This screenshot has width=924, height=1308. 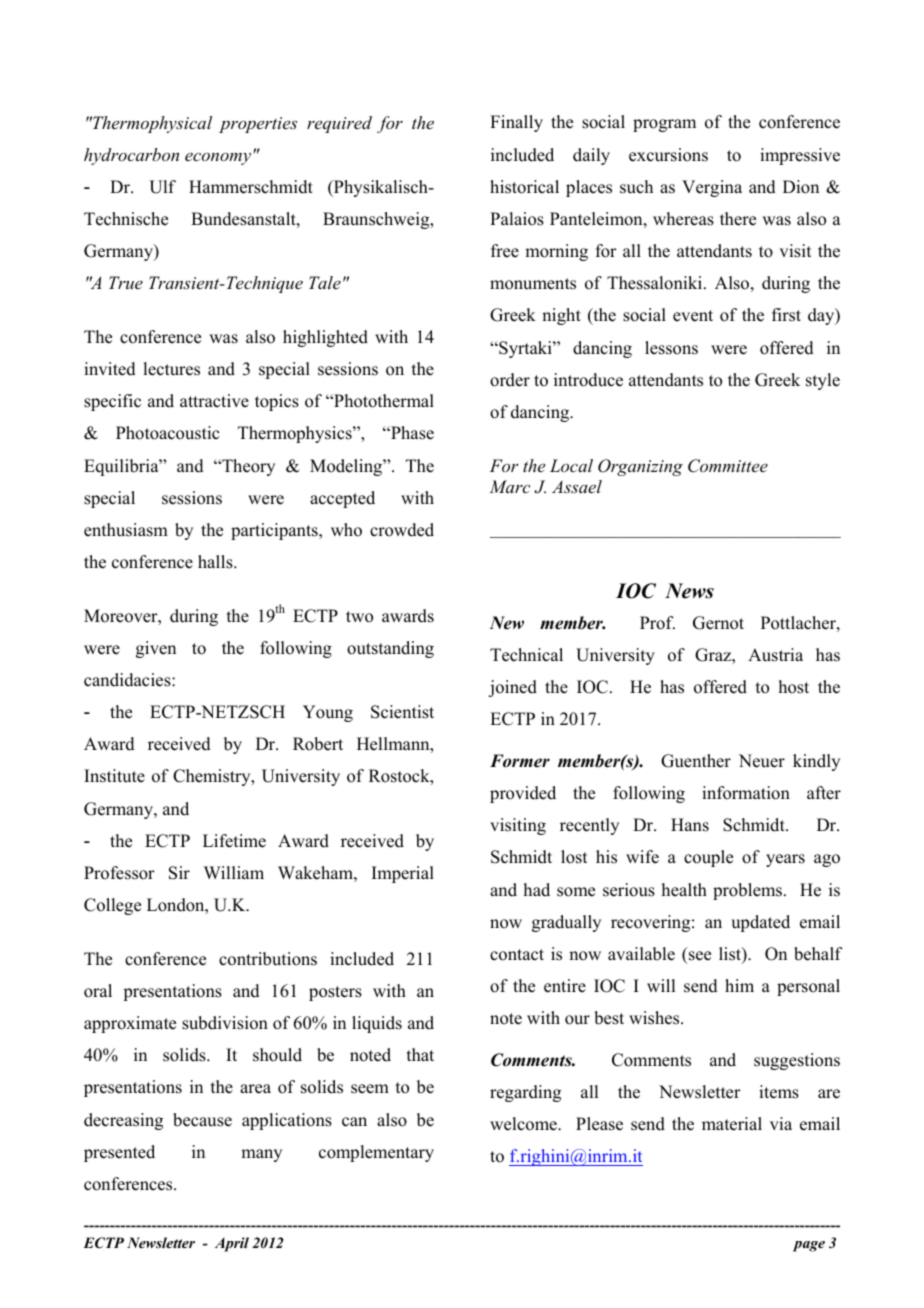 What do you see at coordinates (800, 156) in the screenshot?
I see `impressive` at bounding box center [800, 156].
